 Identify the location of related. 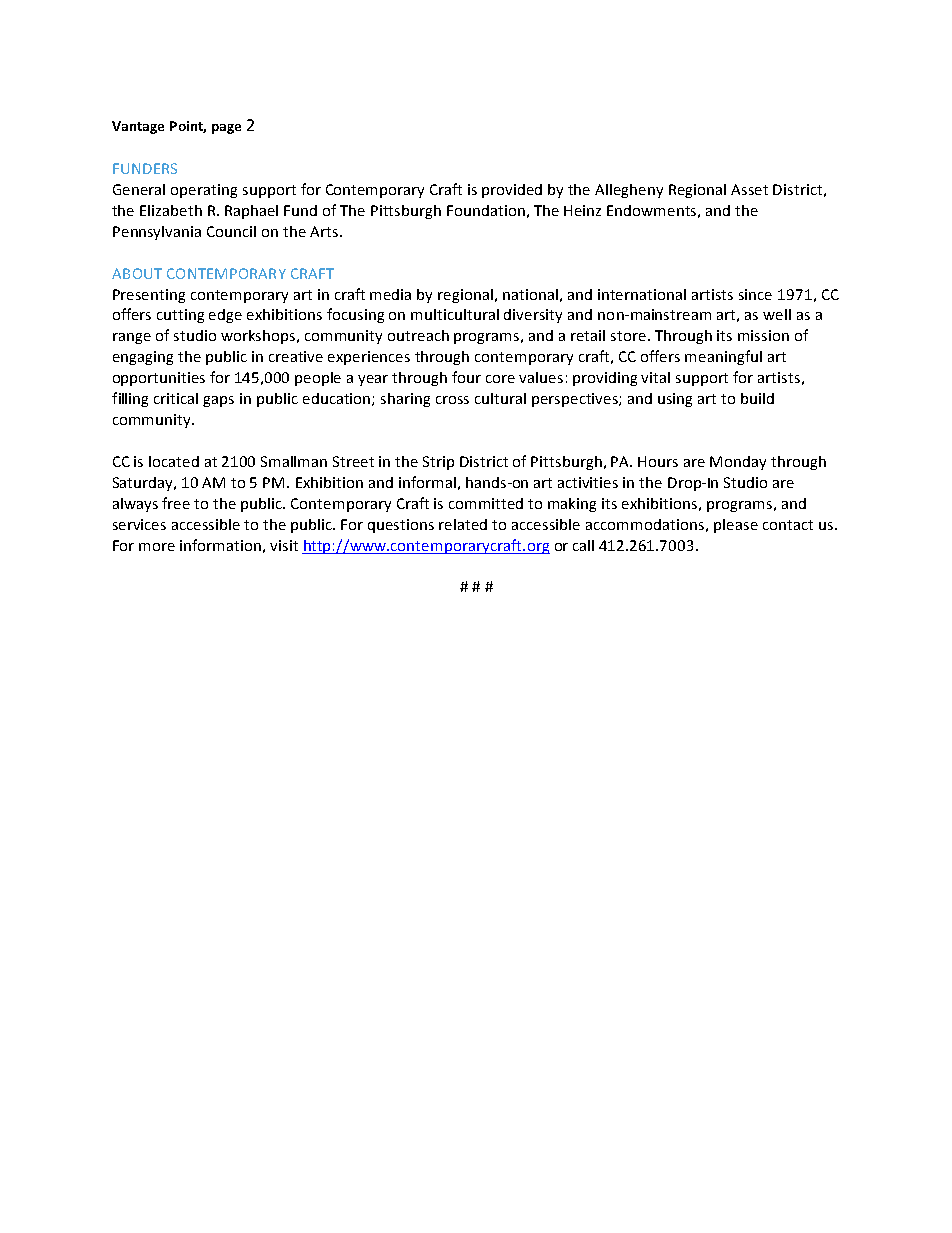
(463, 524).
